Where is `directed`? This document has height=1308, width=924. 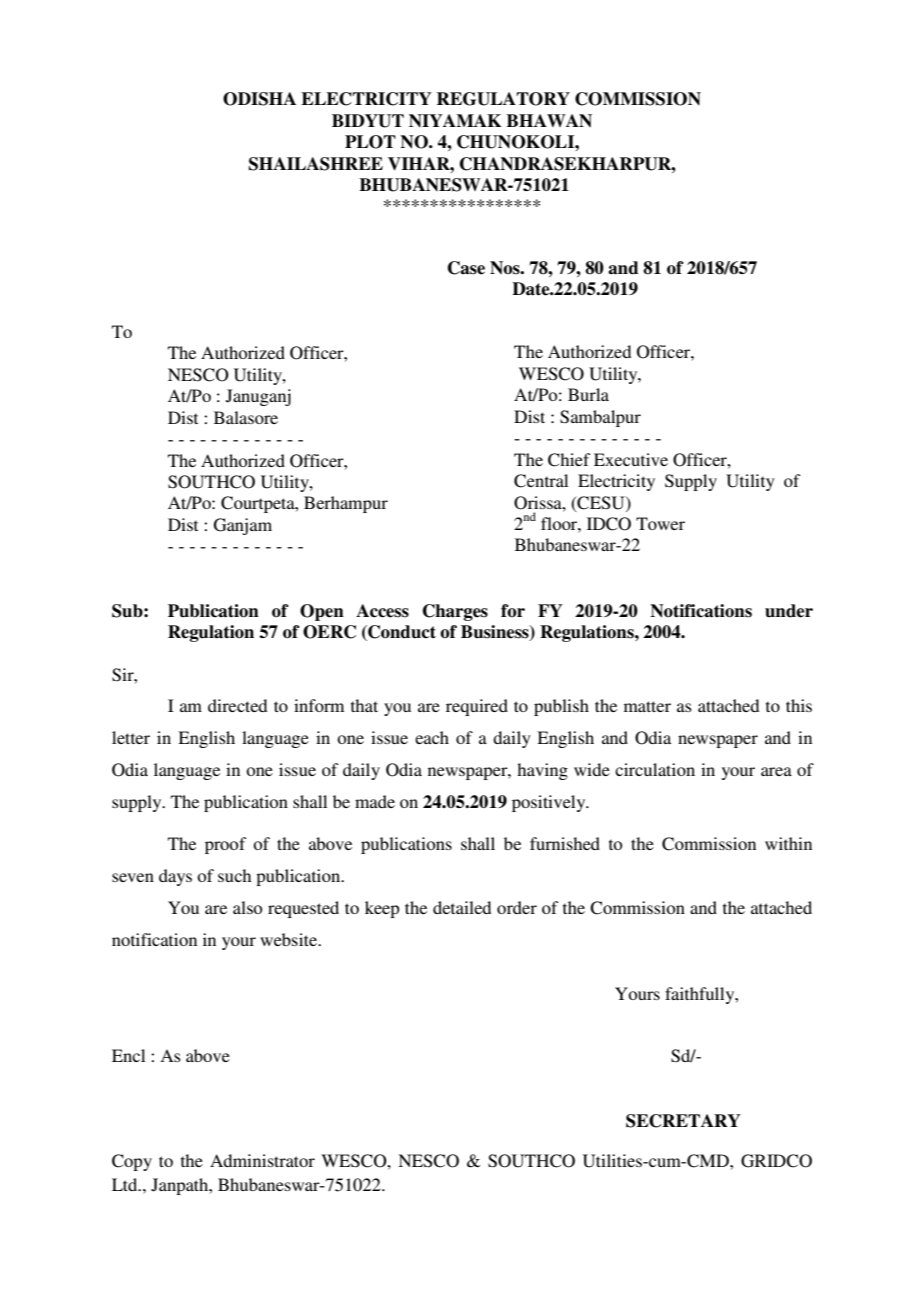 directed is located at coordinates (237, 705).
